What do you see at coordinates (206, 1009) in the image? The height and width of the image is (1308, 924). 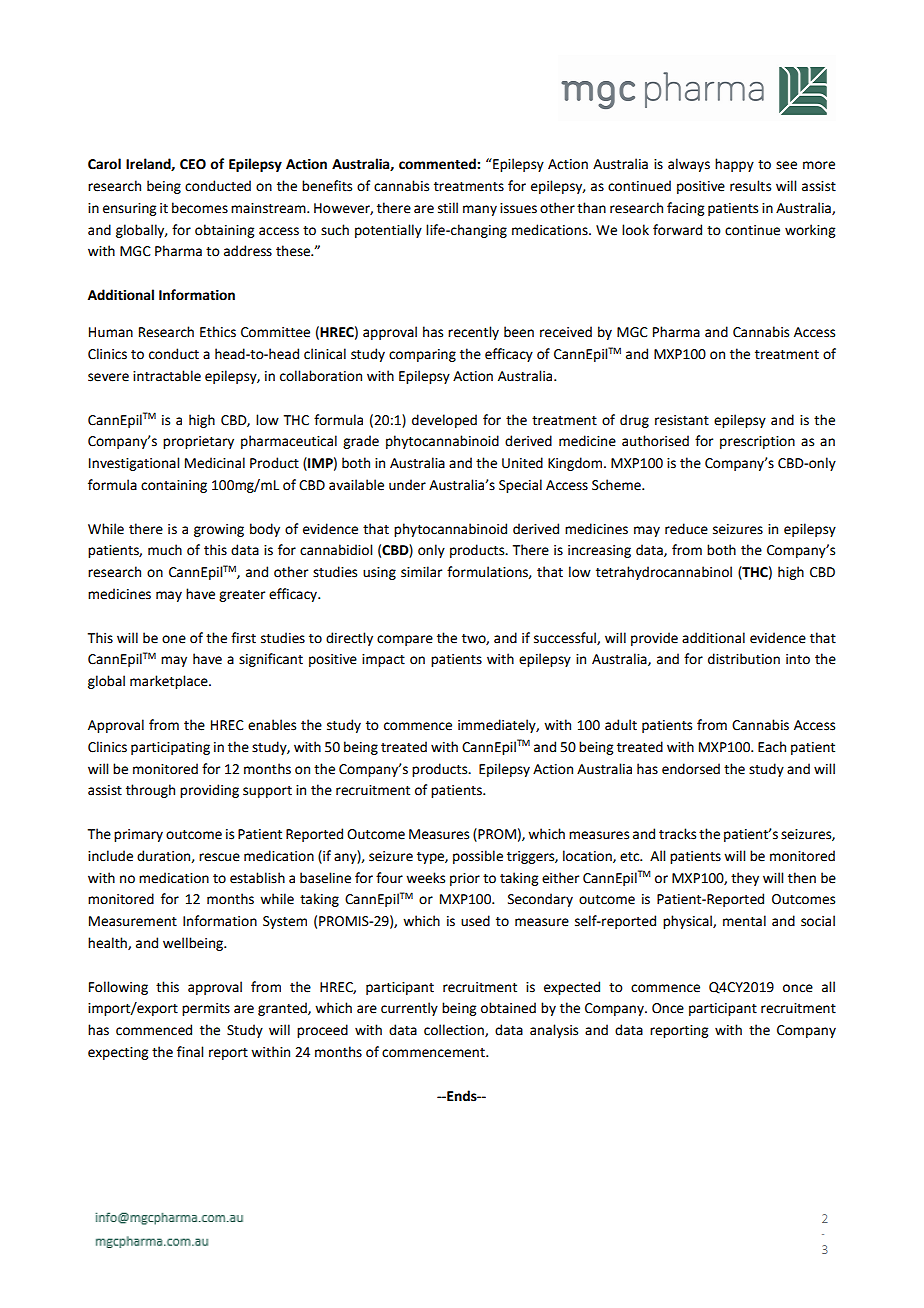 I see `permits` at bounding box center [206, 1009].
